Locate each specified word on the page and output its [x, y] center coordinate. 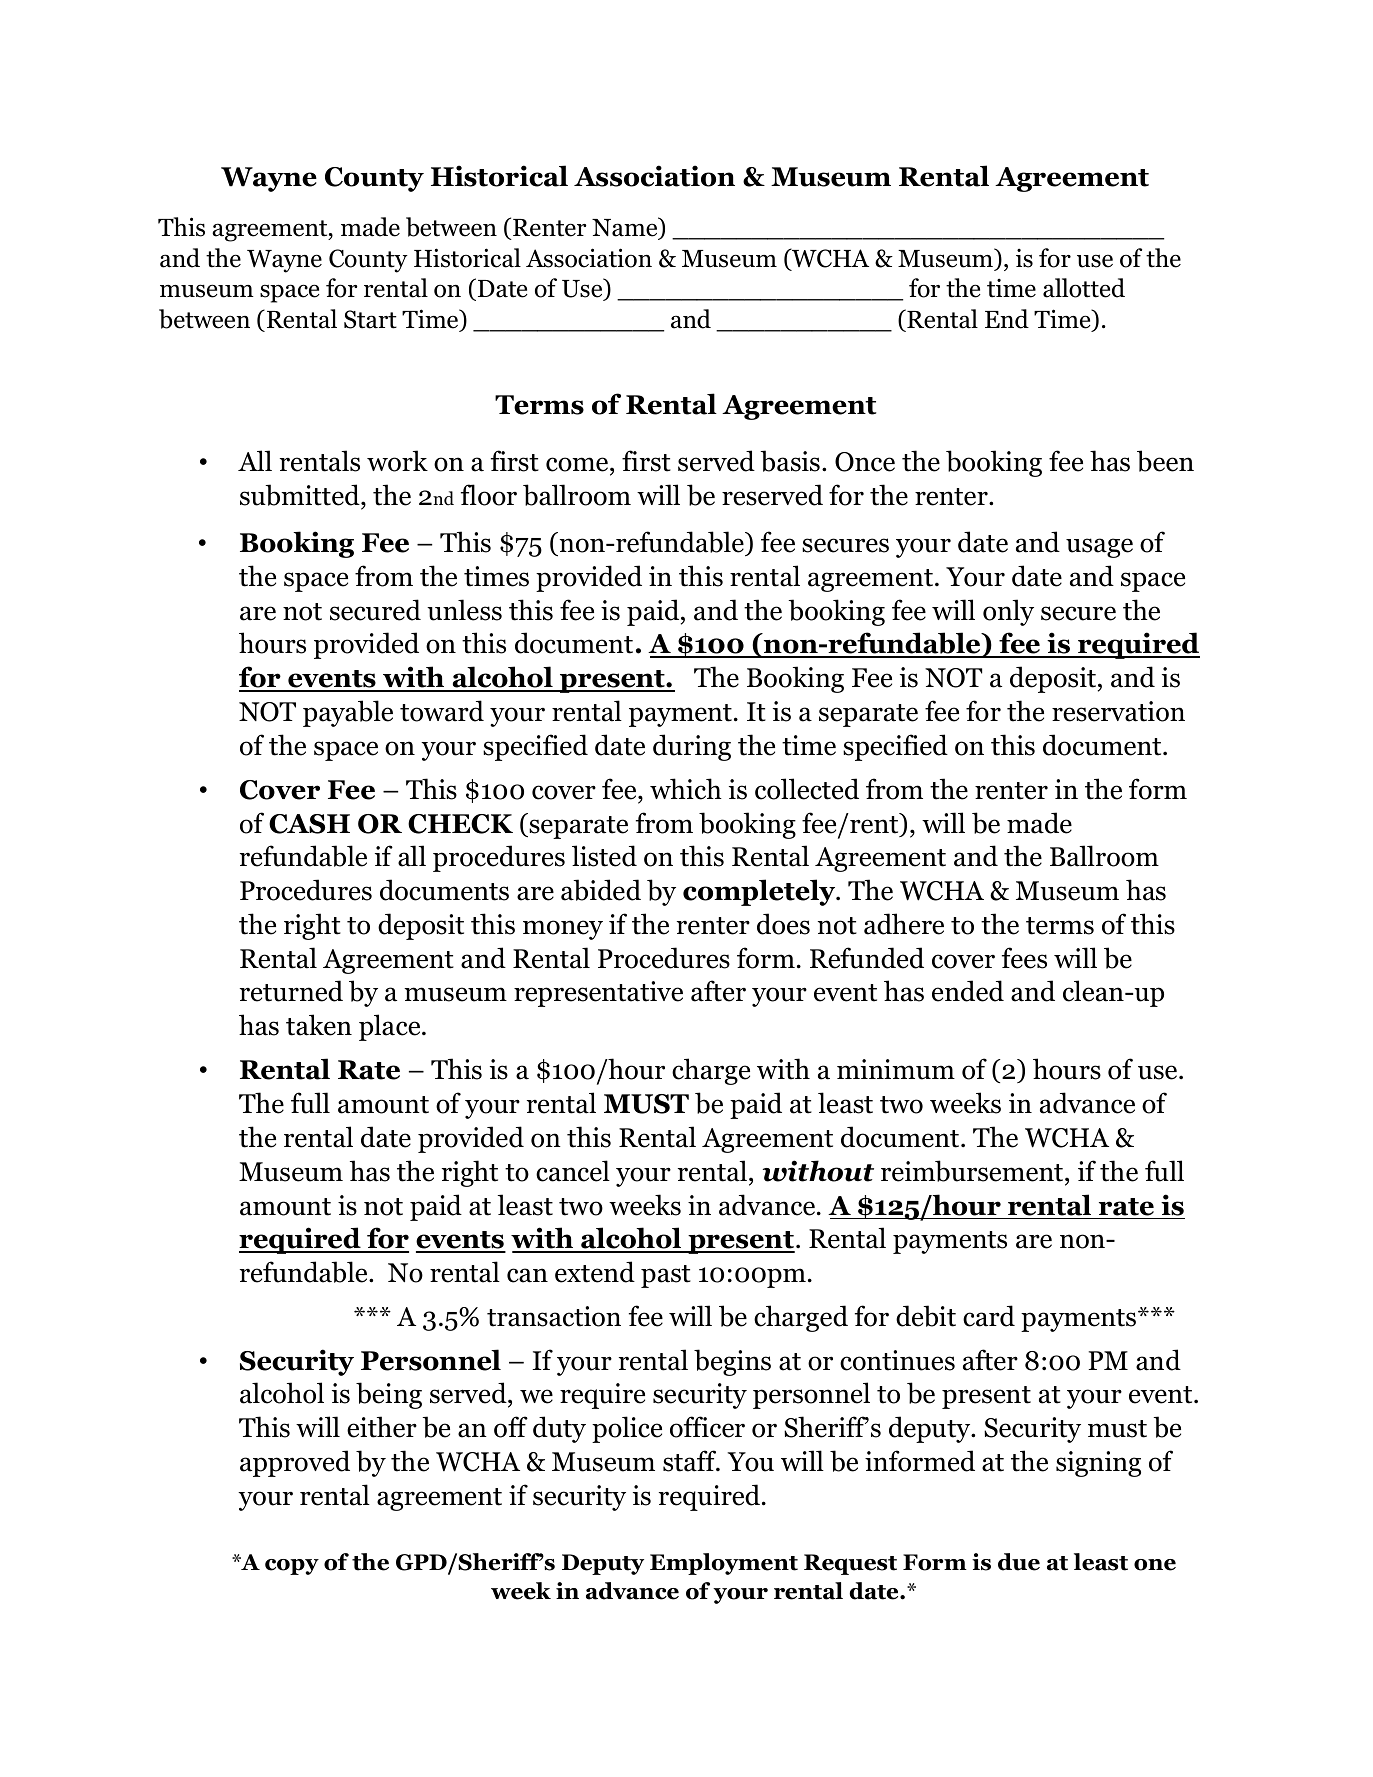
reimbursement [973, 1171]
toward [442, 711]
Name [626, 228]
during [692, 747]
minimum [896, 1069]
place [391, 1027]
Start [370, 319]
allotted [1084, 288]
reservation [1118, 711]
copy [292, 1567]
